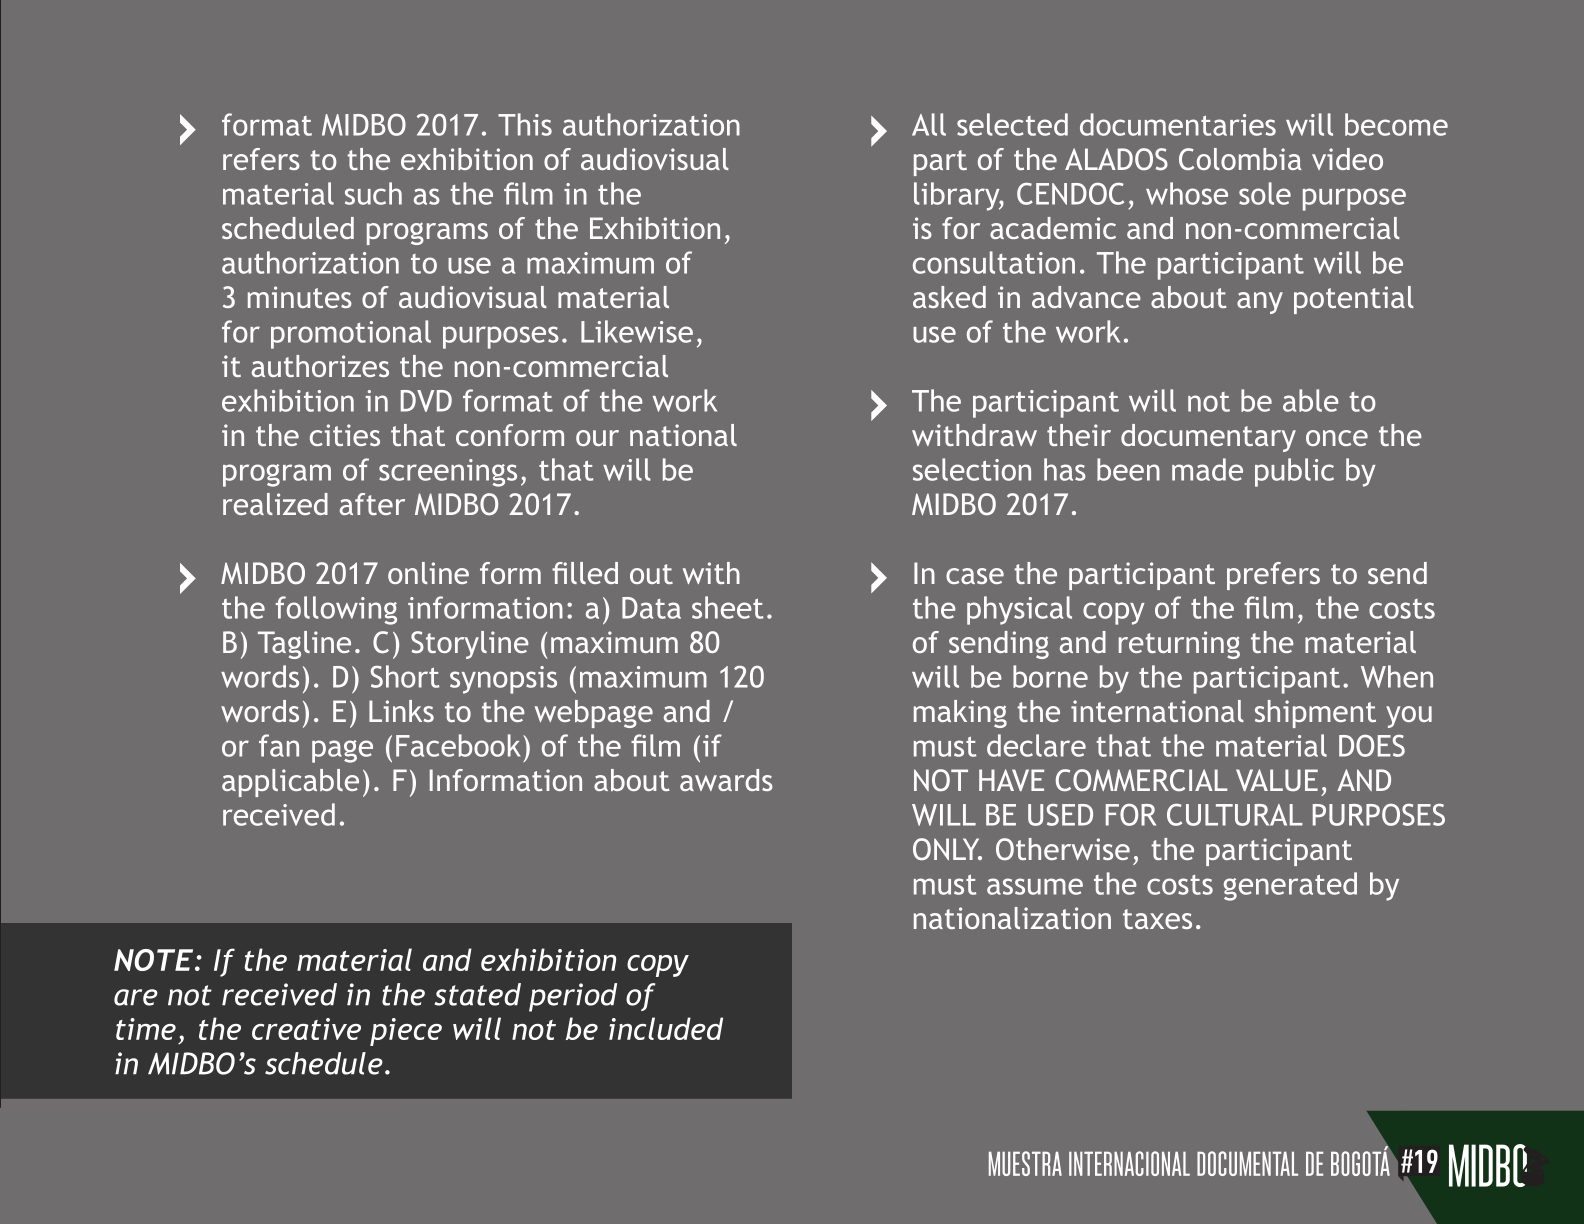 Image resolution: width=1584 pixels, height=1224 pixels. What do you see at coordinates (637, 331) in the screenshot?
I see `Likewise` at bounding box center [637, 331].
